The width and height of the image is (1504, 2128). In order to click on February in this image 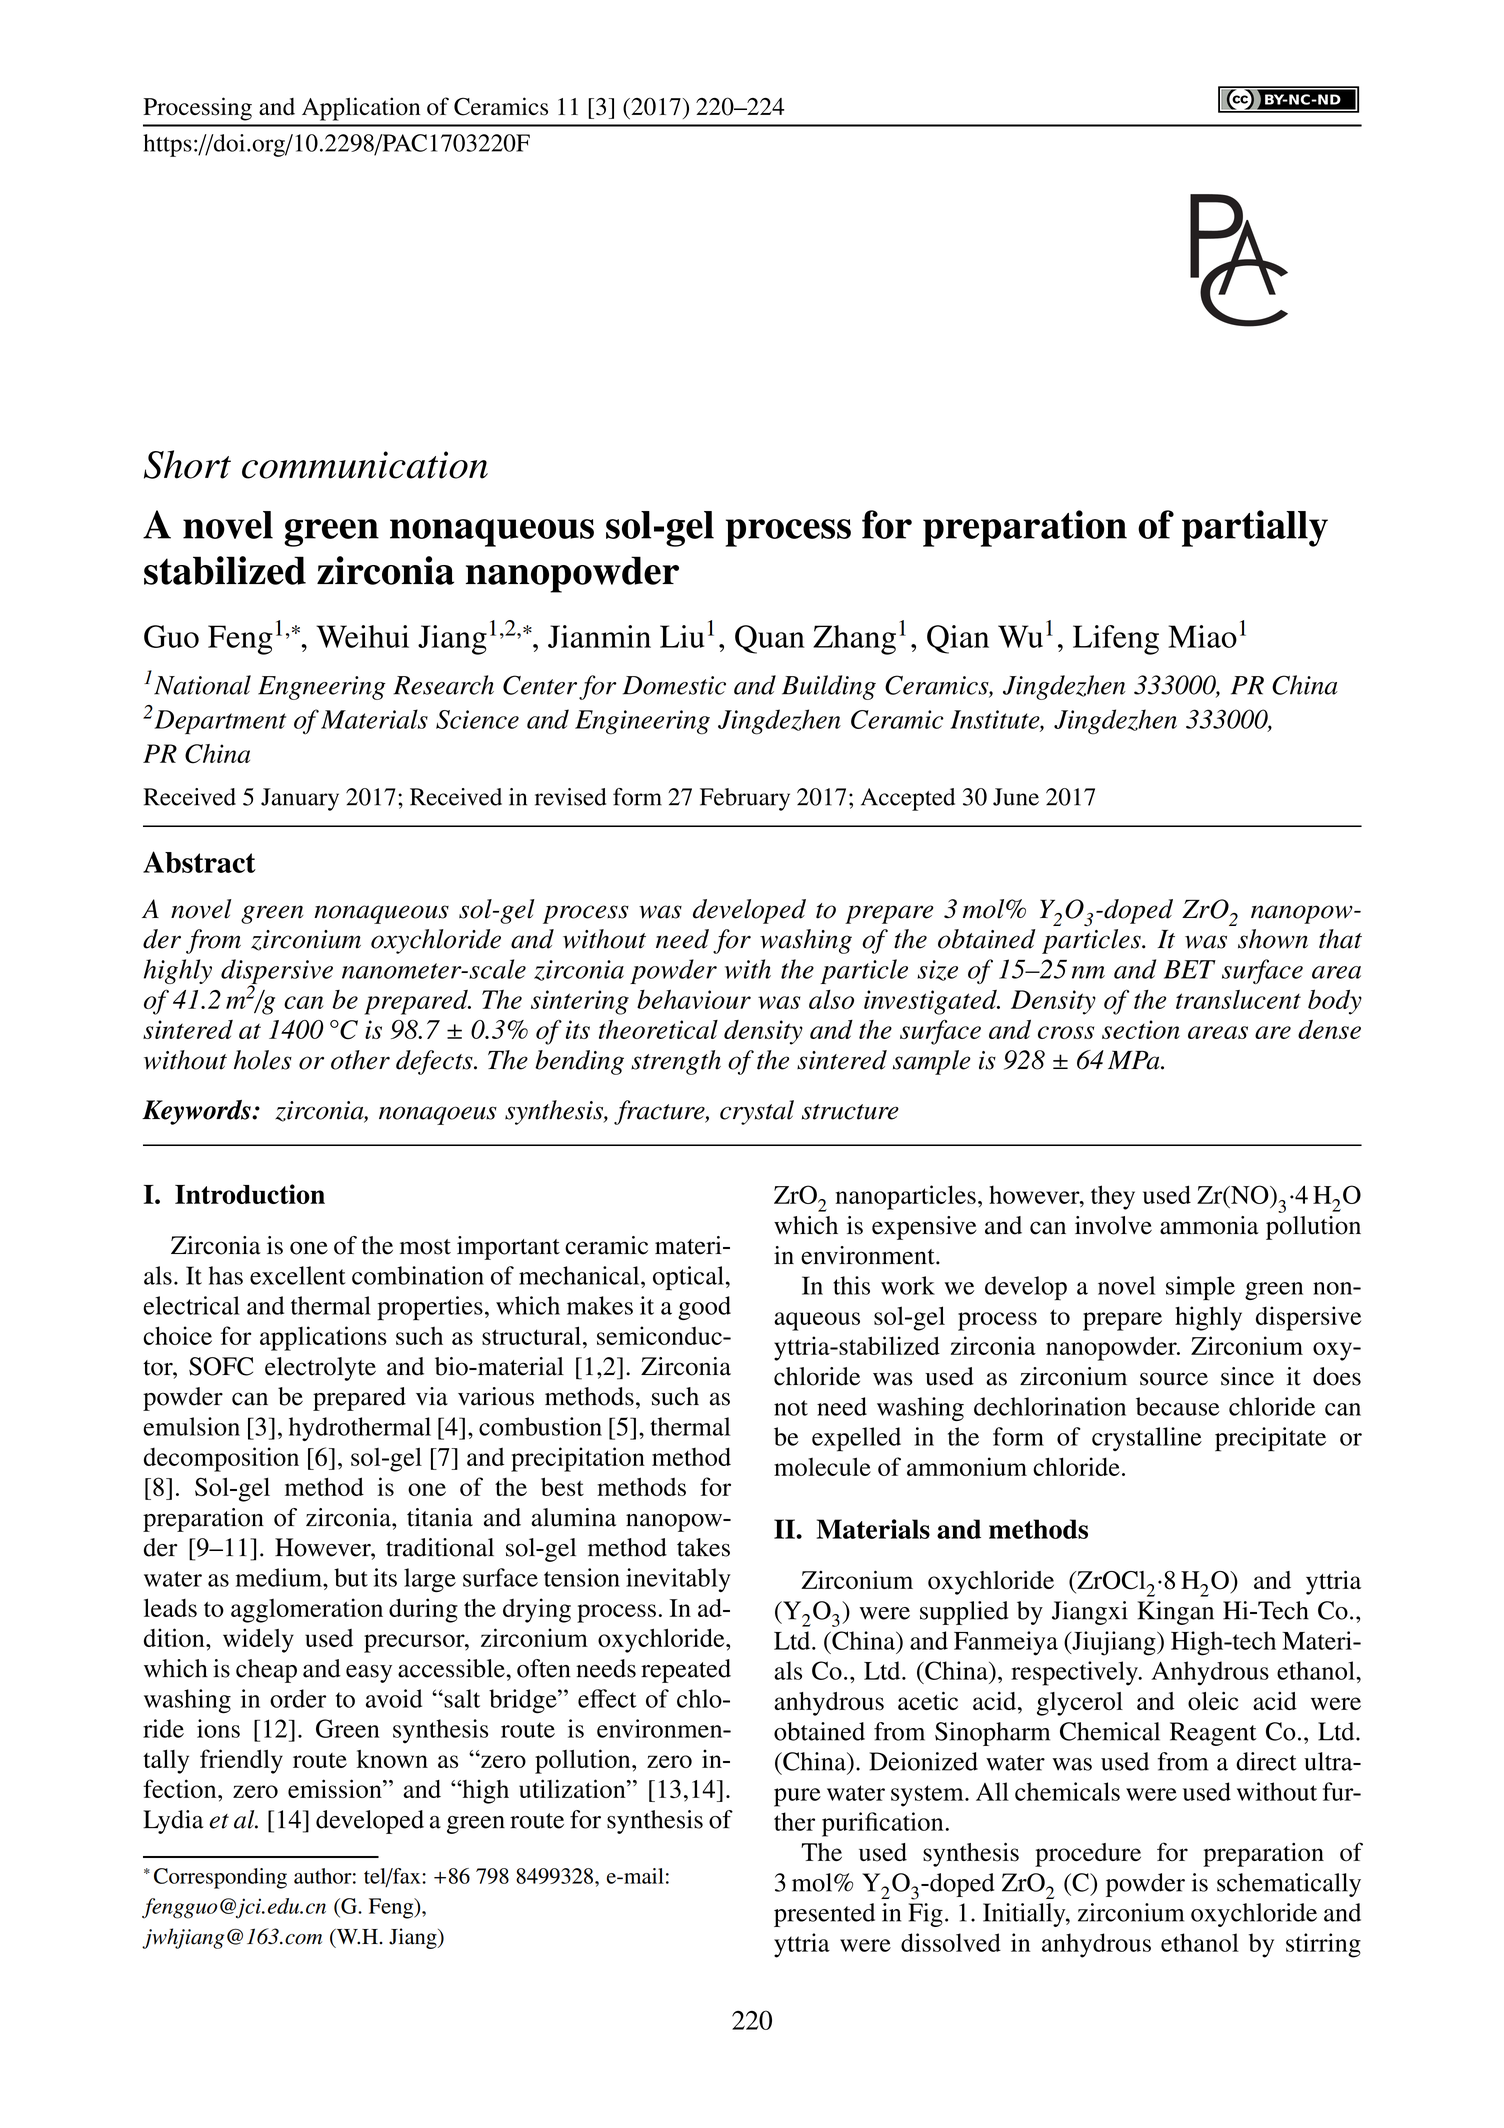, I will do `click(745, 799)`.
